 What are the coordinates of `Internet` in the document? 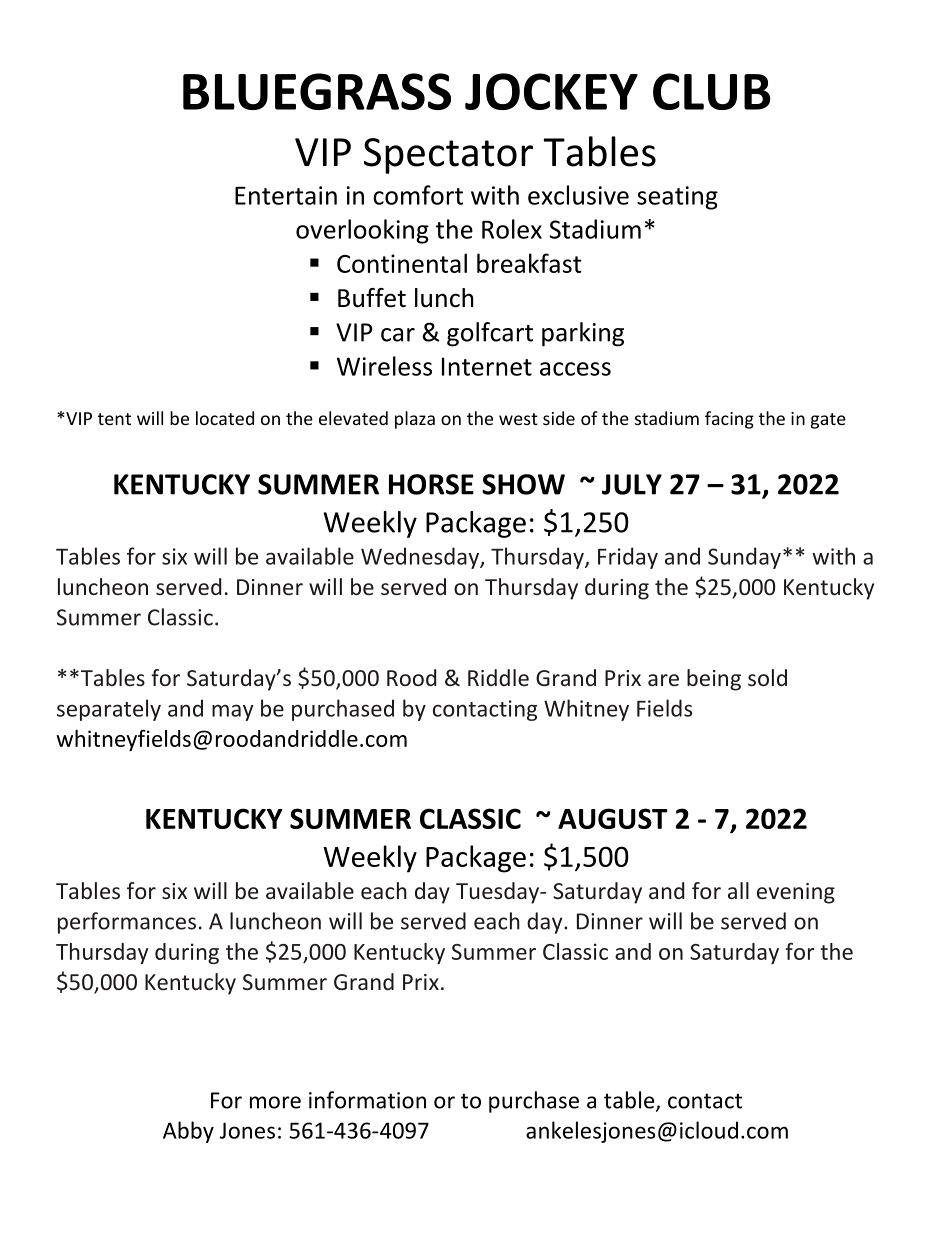 It's located at (487, 366).
